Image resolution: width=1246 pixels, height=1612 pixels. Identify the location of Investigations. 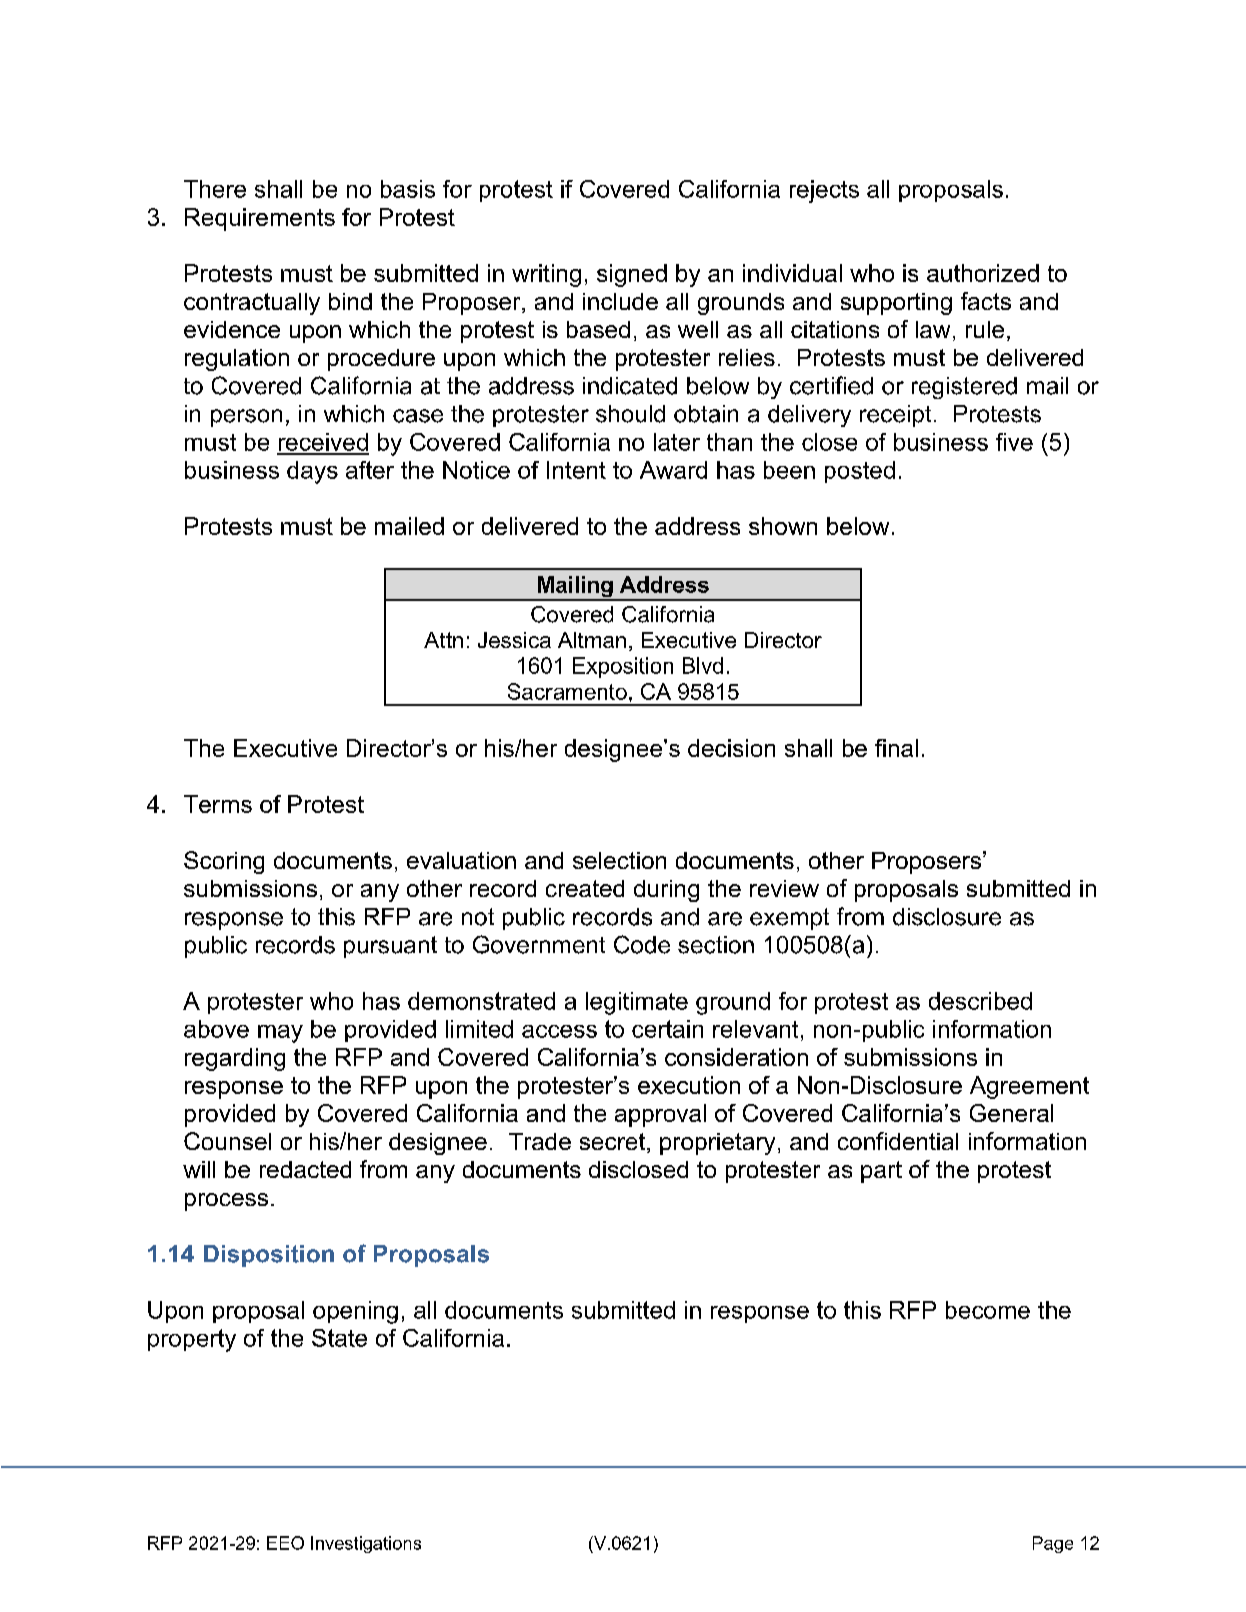
(366, 1544).
